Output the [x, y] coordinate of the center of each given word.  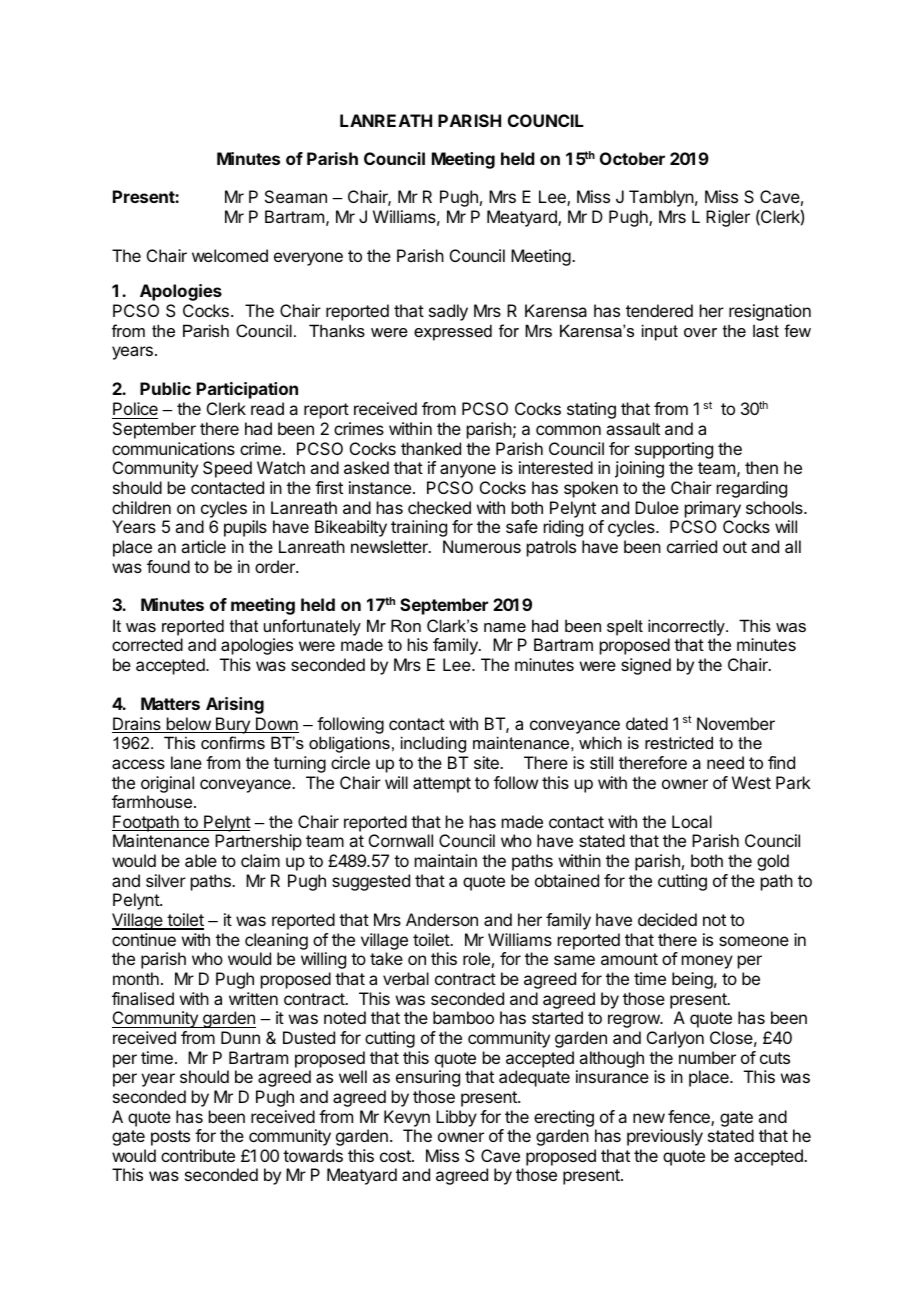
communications [173, 448]
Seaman [296, 196]
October [632, 158]
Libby [456, 1118]
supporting [674, 450]
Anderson [442, 919]
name [505, 627]
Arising [235, 705]
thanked [431, 448]
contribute [198, 1155]
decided [667, 919]
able [201, 860]
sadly [448, 312]
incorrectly [687, 627]
